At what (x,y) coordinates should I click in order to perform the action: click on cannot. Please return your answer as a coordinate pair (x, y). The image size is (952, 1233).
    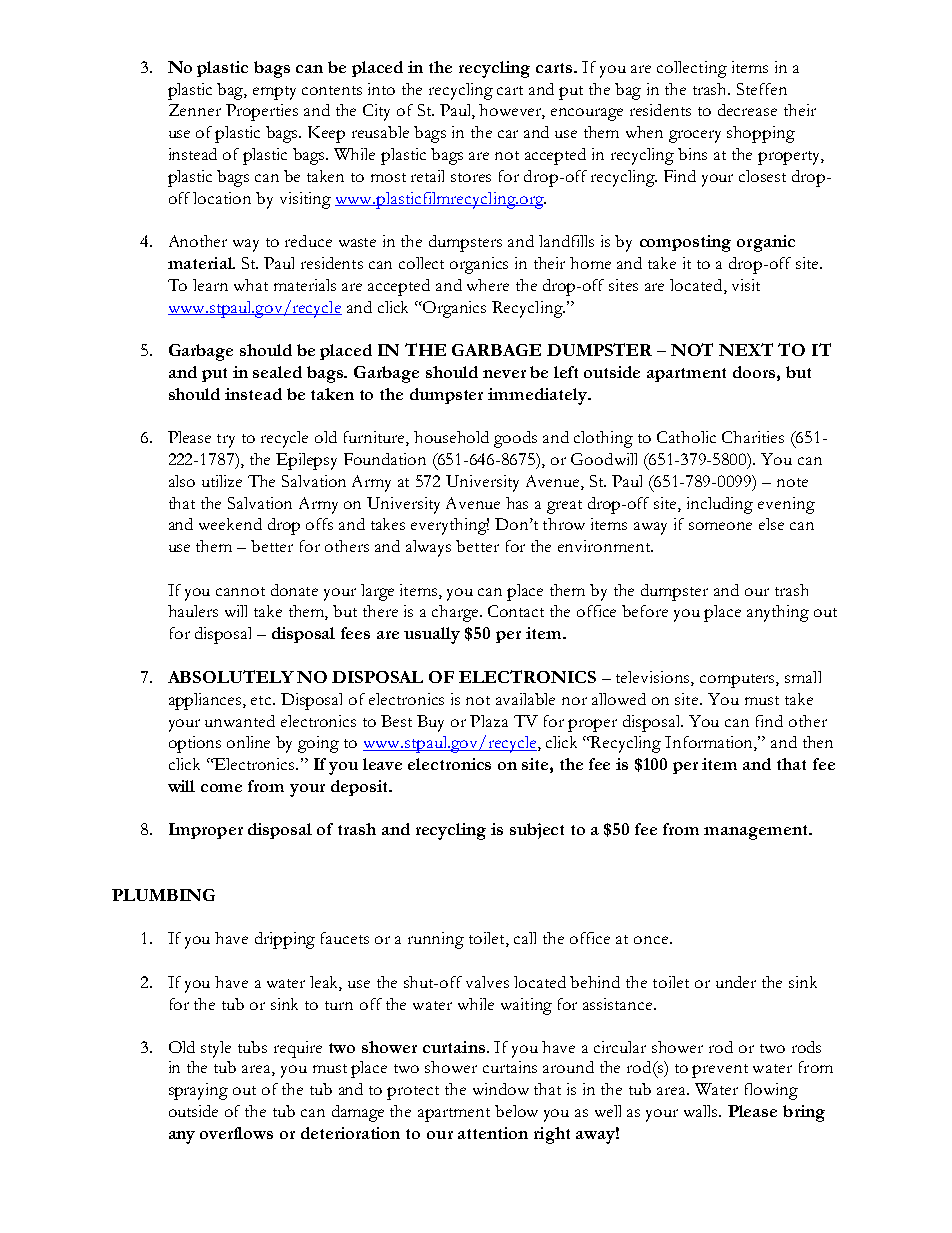
    Looking at the image, I should click on (240, 591).
